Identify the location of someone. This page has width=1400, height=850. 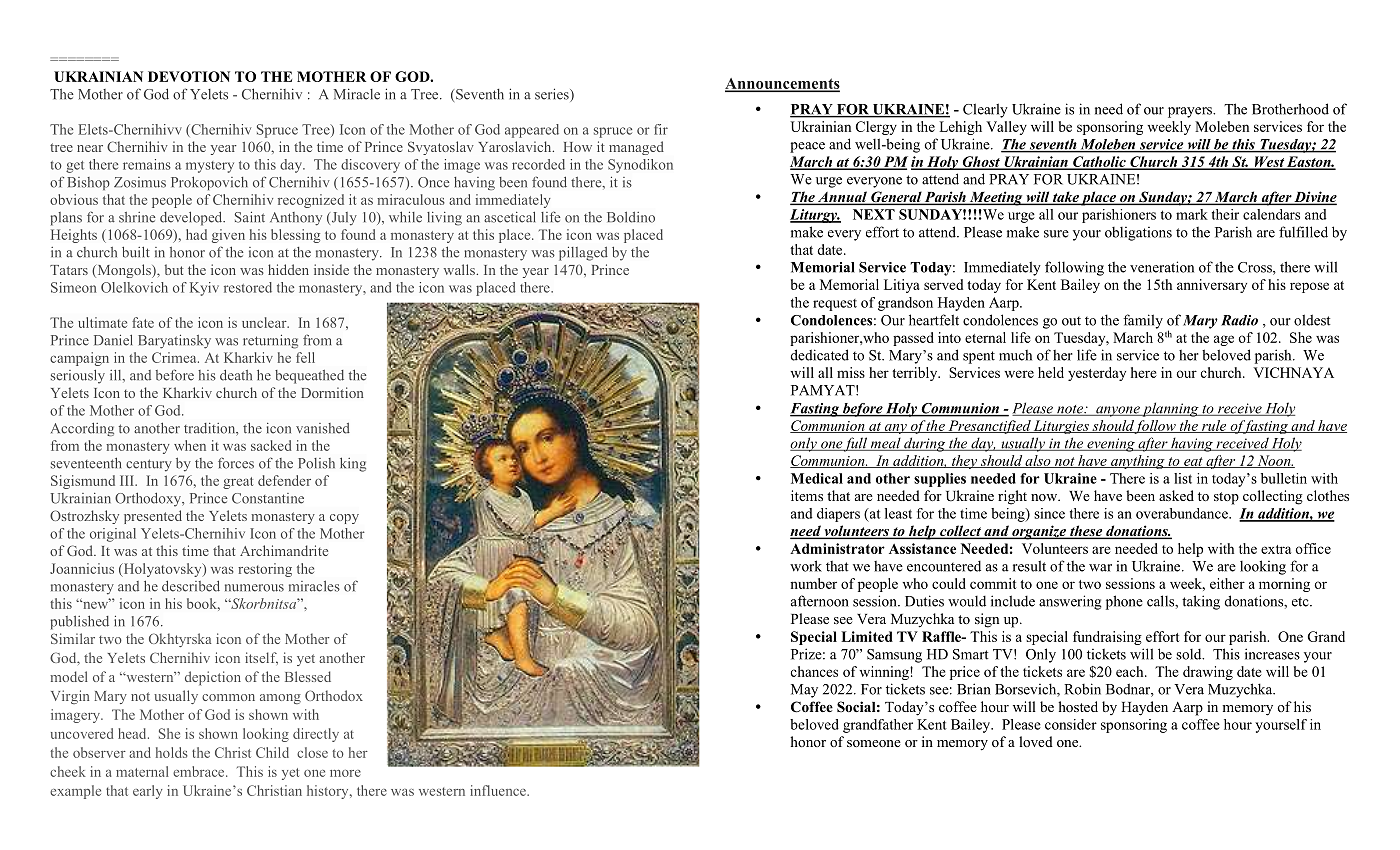
(874, 743).
